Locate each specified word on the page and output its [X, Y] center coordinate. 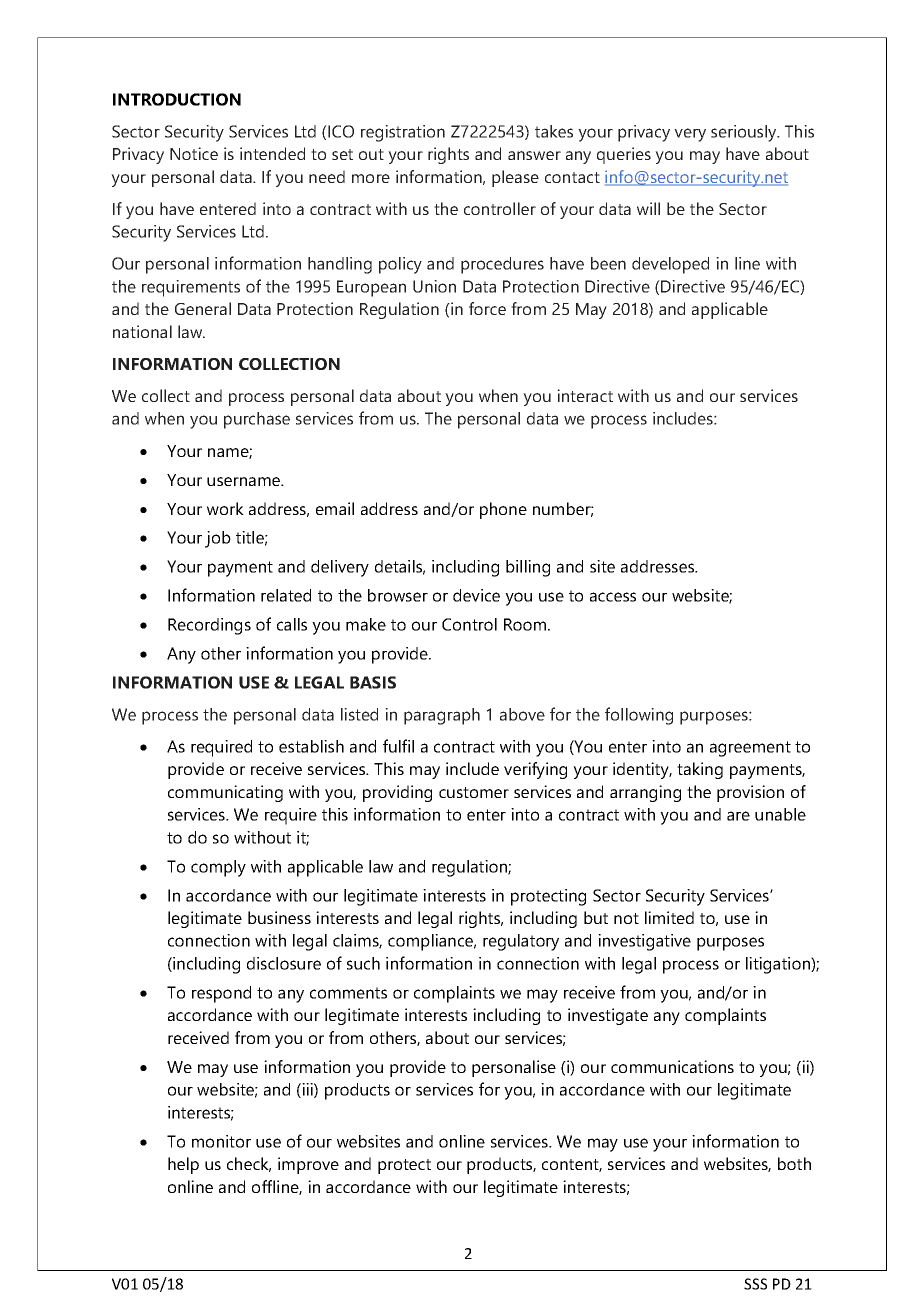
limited [669, 917]
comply [218, 868]
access [613, 597]
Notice [194, 153]
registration [403, 133]
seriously [745, 133]
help [183, 1165]
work [225, 508]
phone [503, 510]
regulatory [521, 942]
